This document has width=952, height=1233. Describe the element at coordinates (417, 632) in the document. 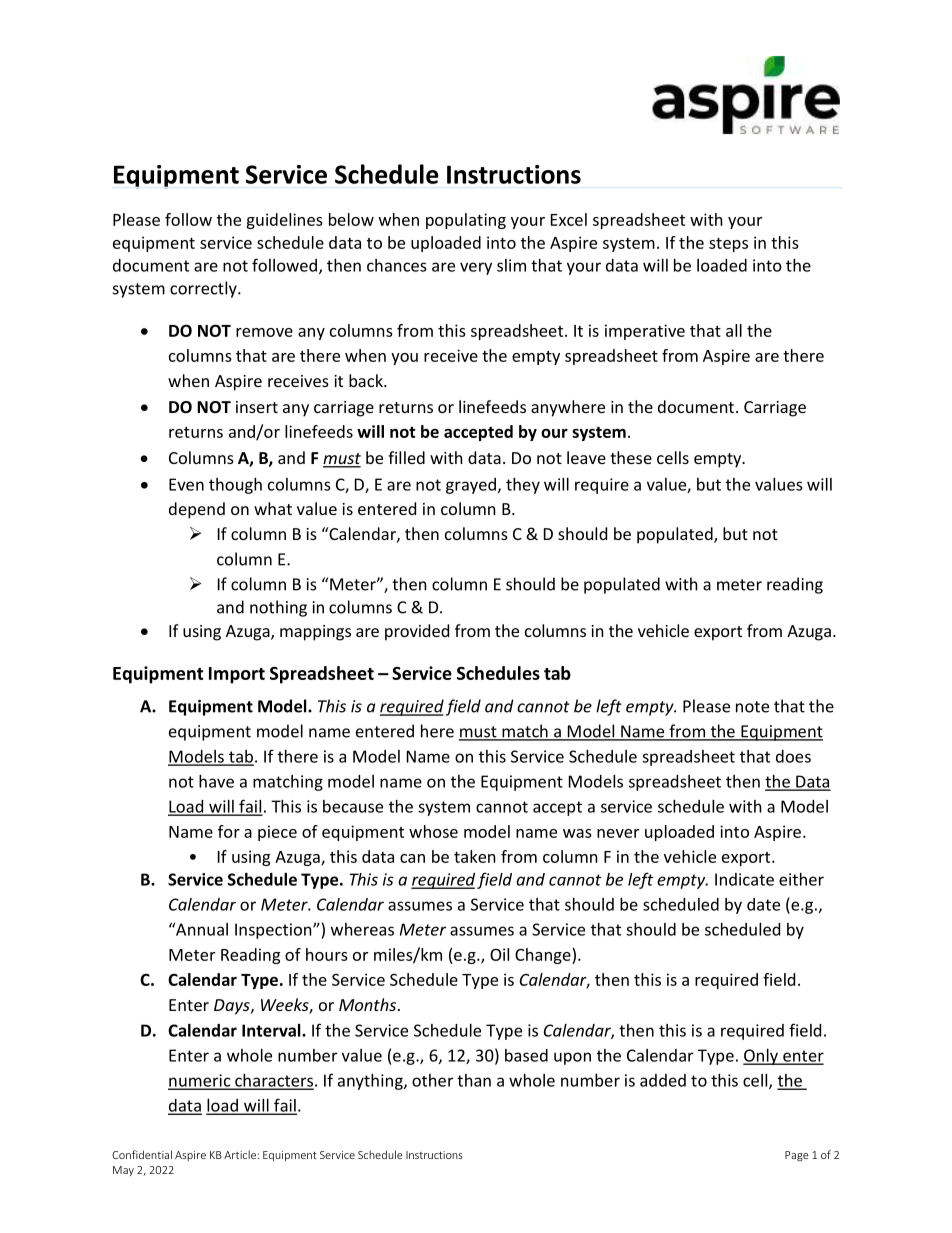

I see `provided` at that location.
